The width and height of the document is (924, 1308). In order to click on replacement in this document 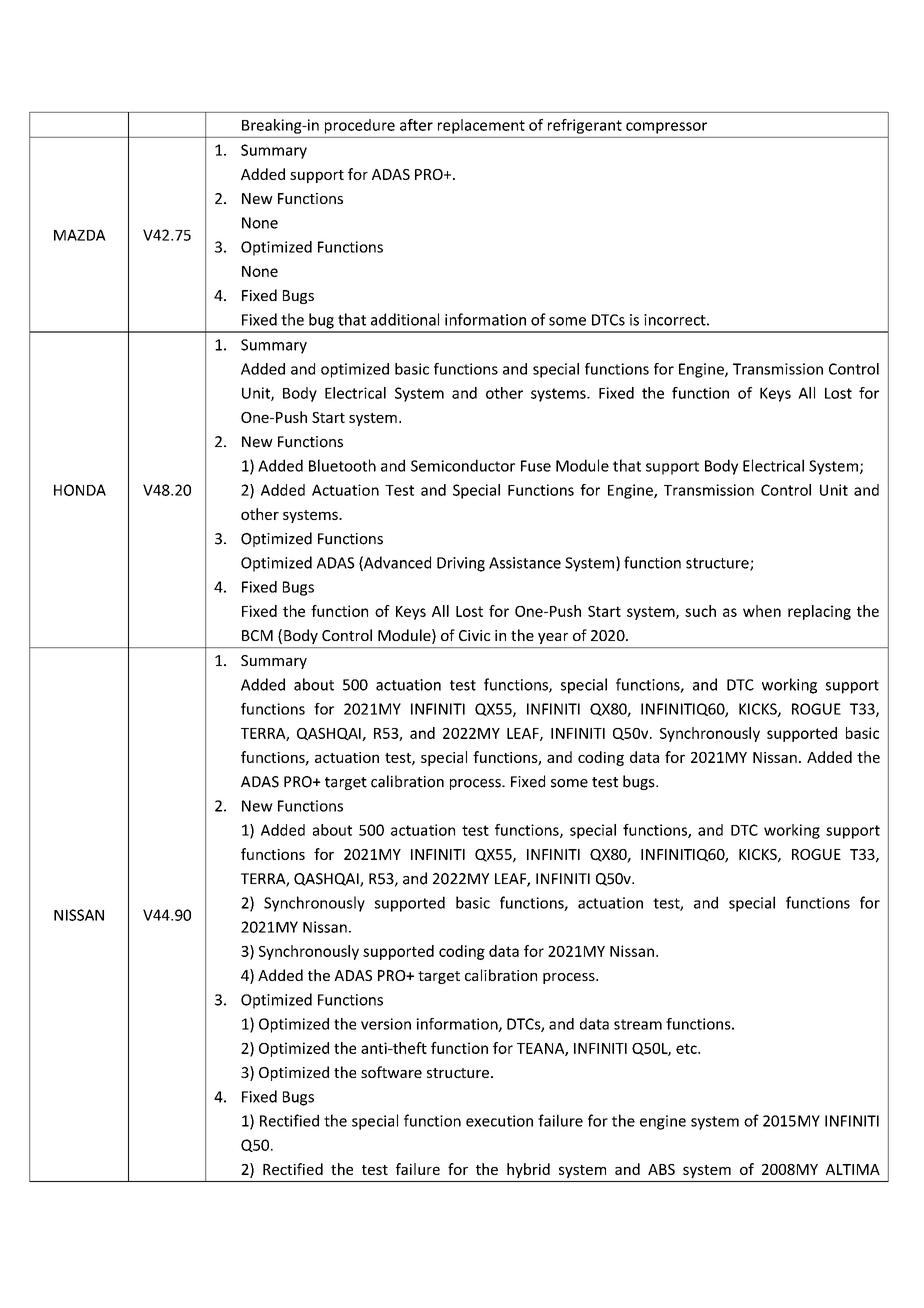, I will do `click(481, 126)`.
